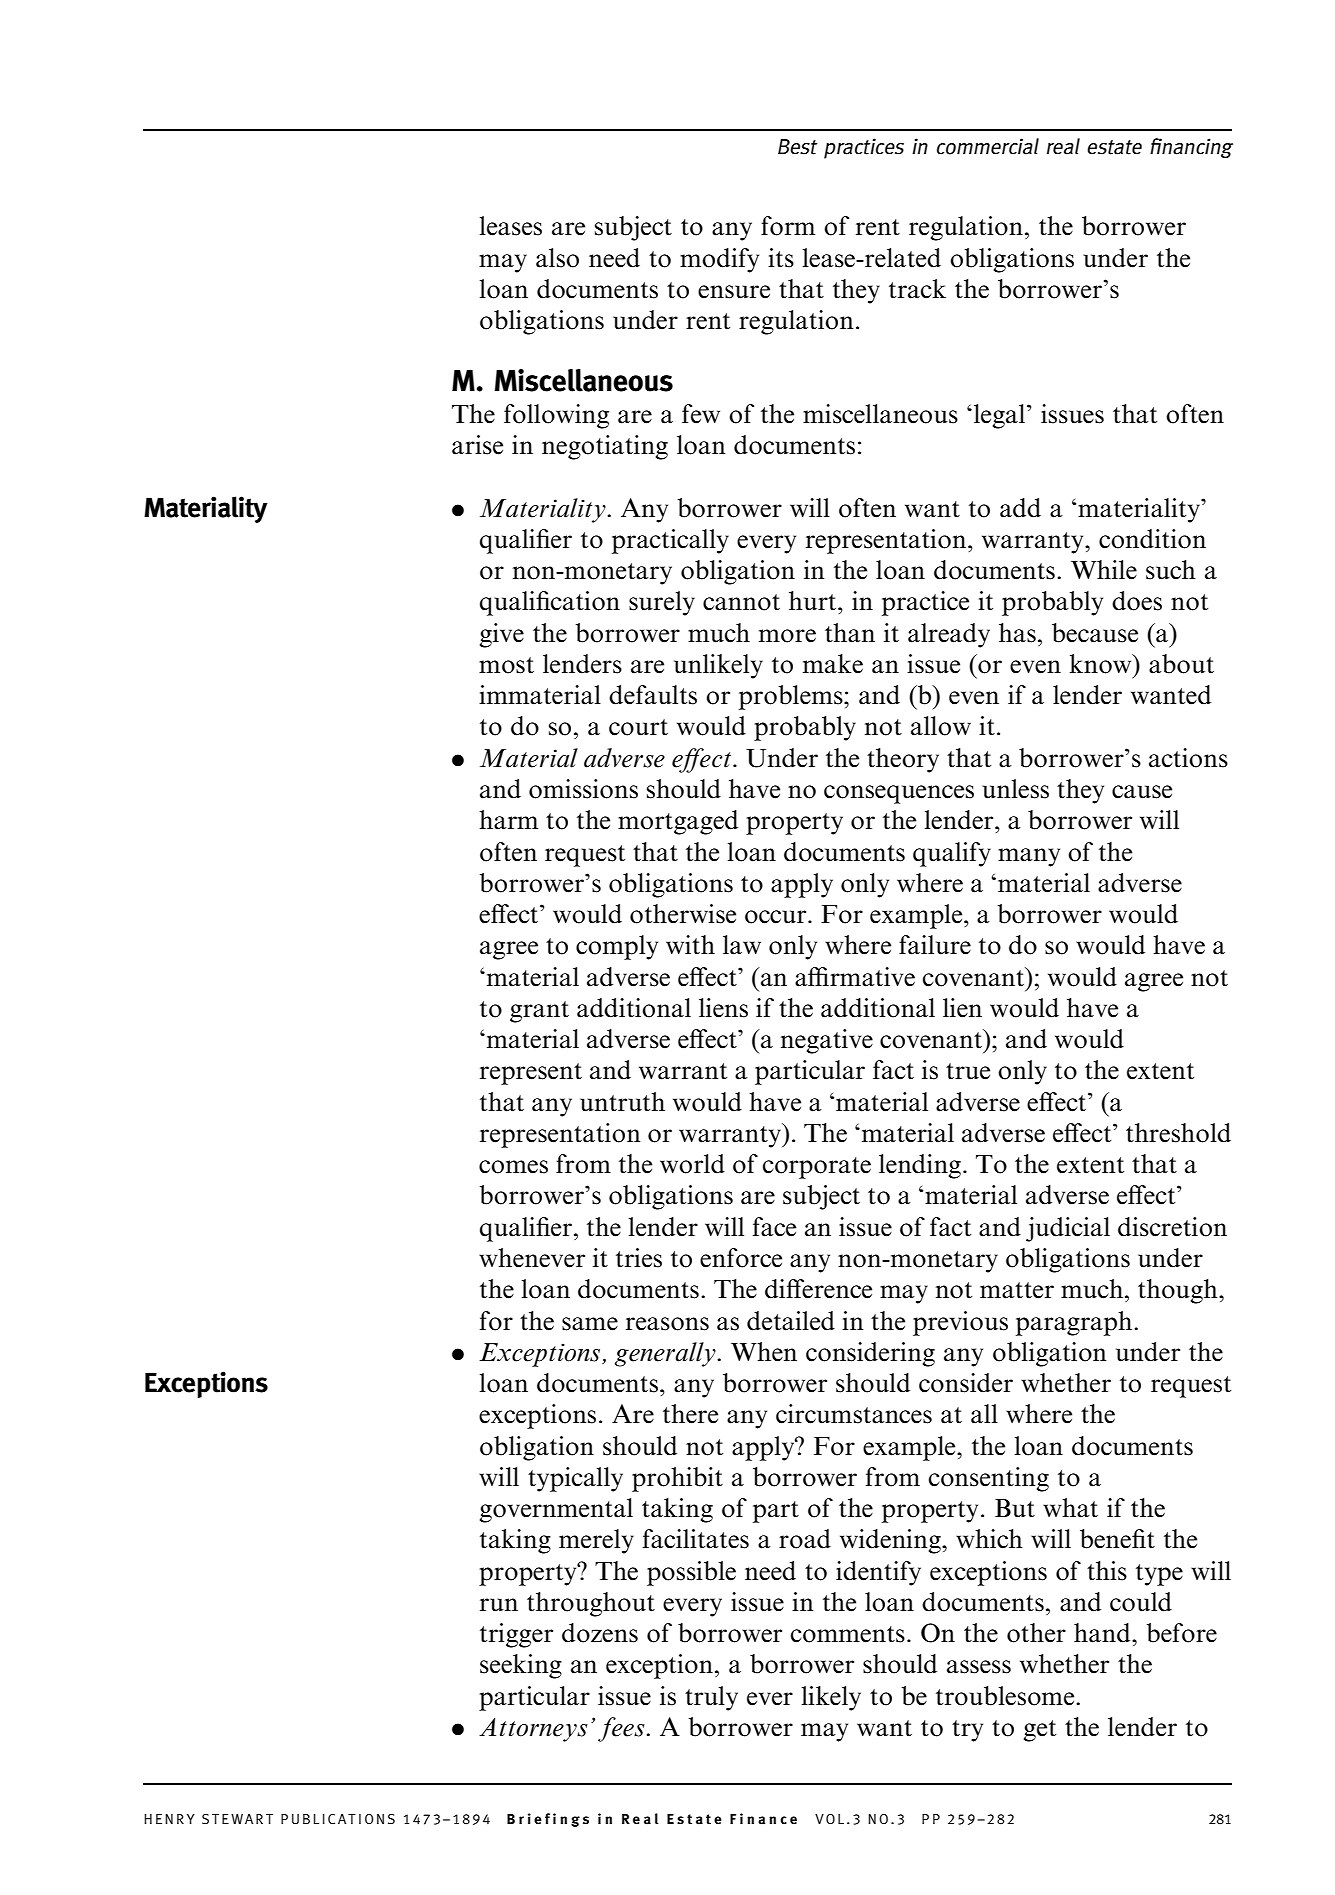 The image size is (1335, 1895). Describe the element at coordinates (678, 822) in the screenshot. I see `mortgaged` at that location.
